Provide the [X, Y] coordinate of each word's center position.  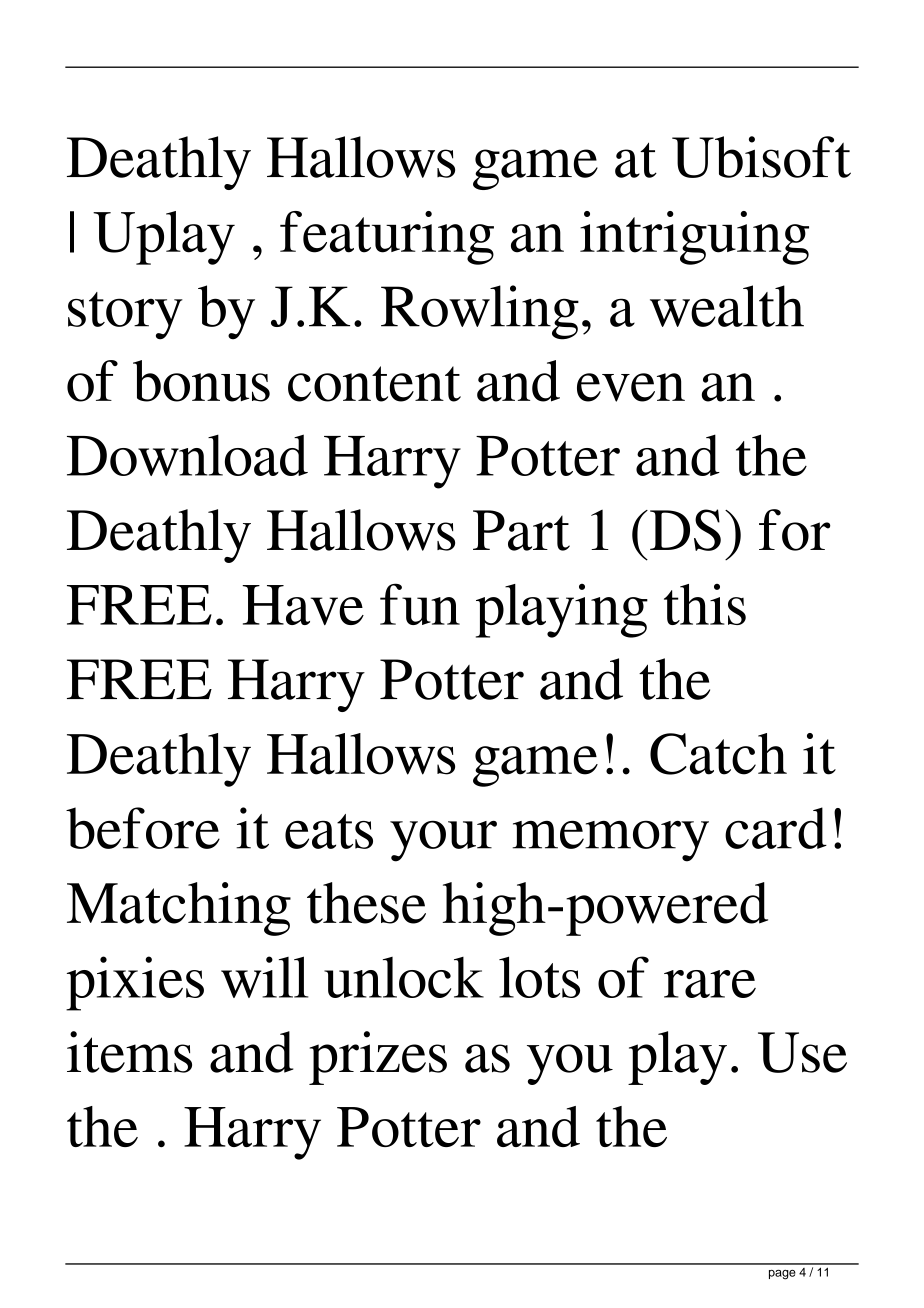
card [776, 828]
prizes [378, 1058]
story [125, 316]
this [705, 604]
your [443, 841]
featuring [387, 238]
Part [521, 530]
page [782, 1275]
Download [187, 455]
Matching [179, 909]
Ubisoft [761, 157]
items [129, 1052]
